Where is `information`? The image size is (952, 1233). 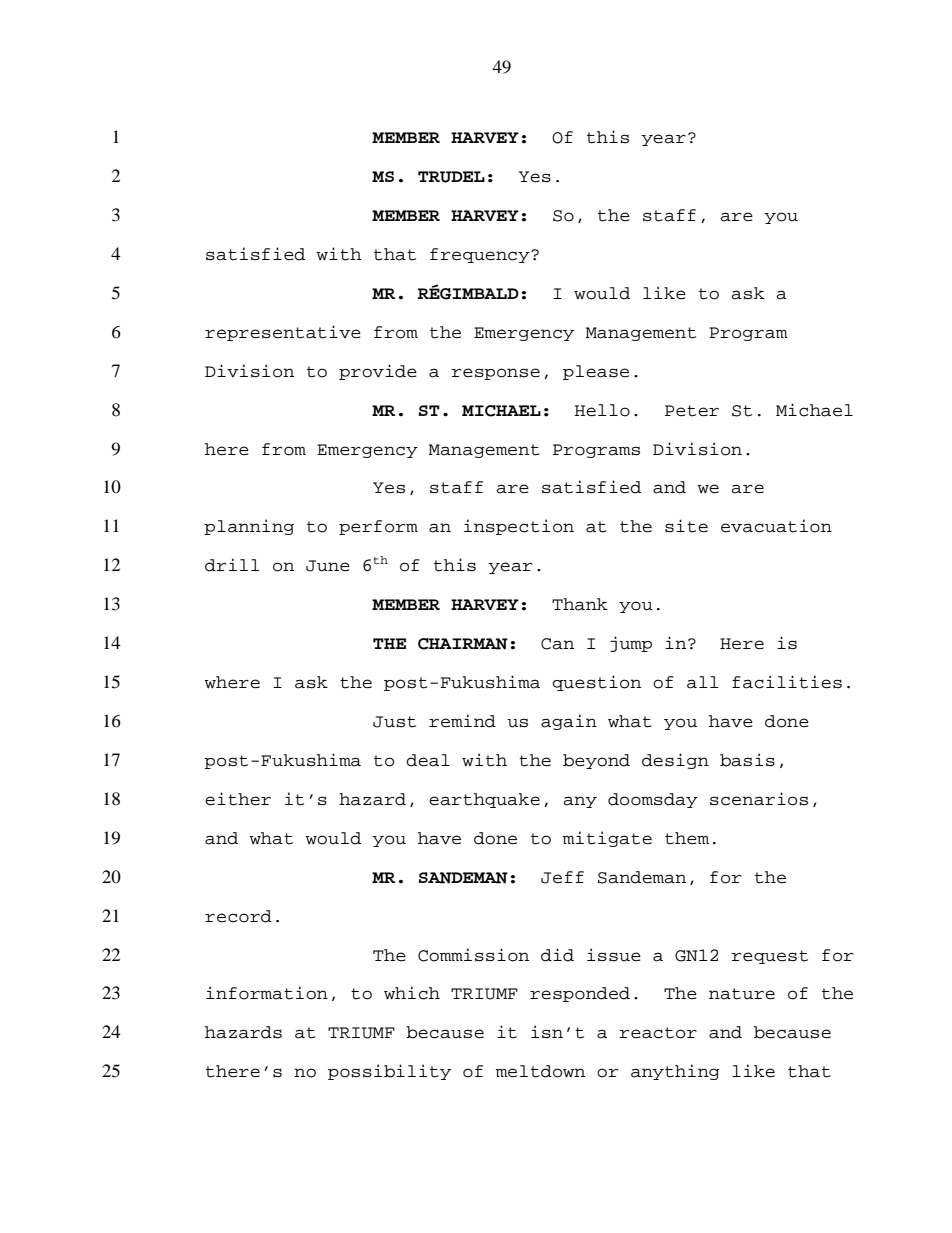
information is located at coordinates (267, 993).
